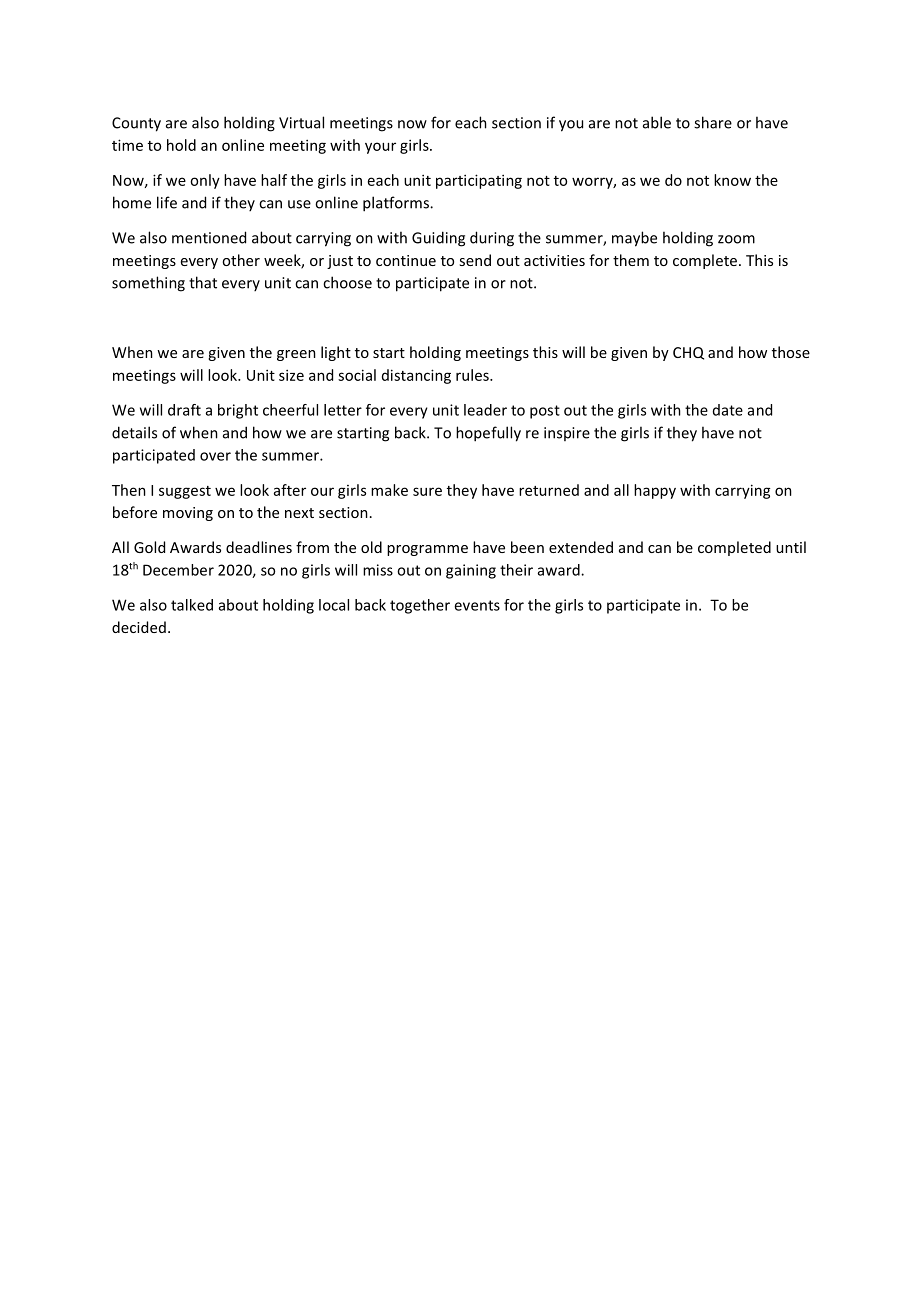 The height and width of the document is (1308, 924). I want to click on talked, so click(192, 605).
